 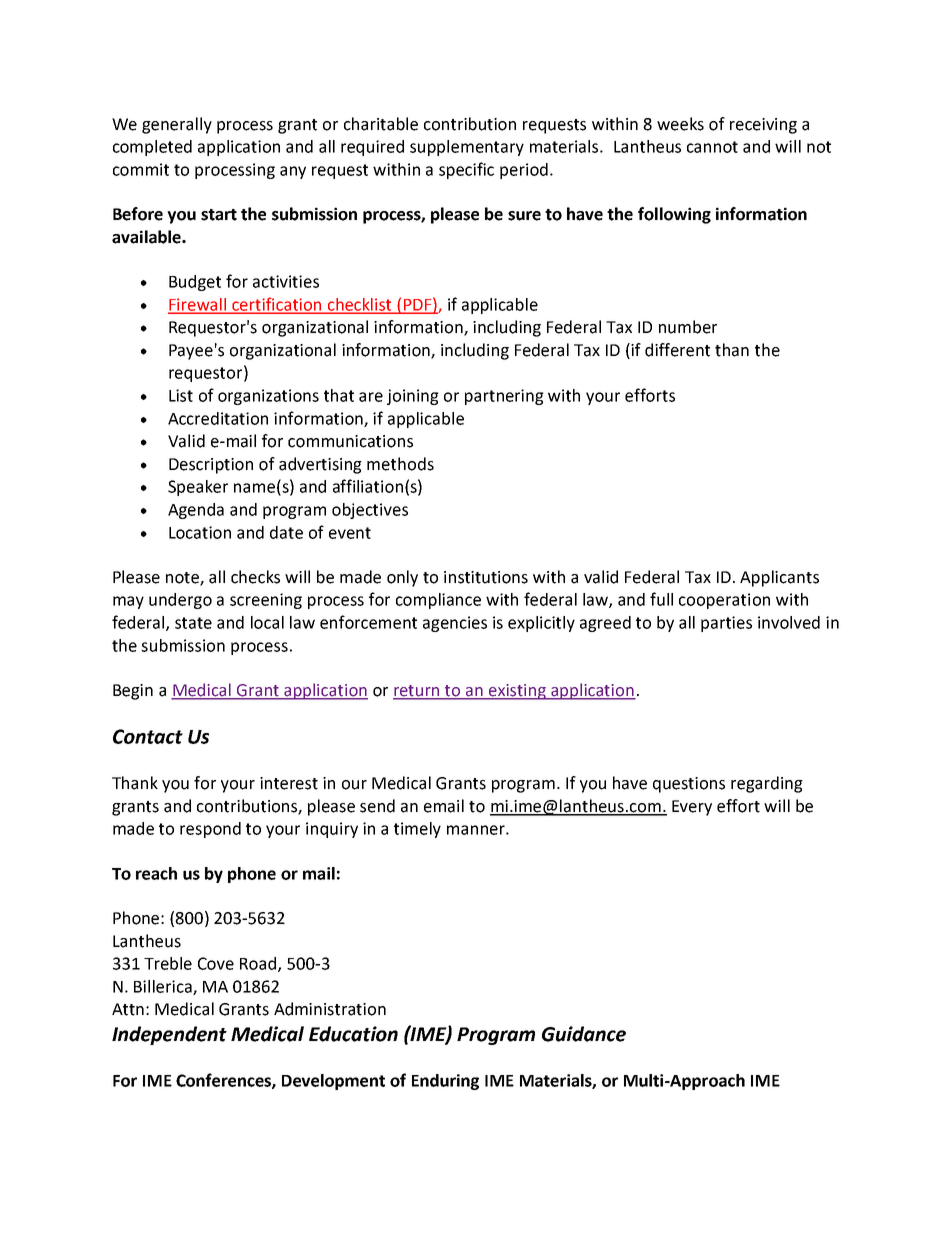 What do you see at coordinates (467, 148) in the image?
I see `supplementary` at bounding box center [467, 148].
